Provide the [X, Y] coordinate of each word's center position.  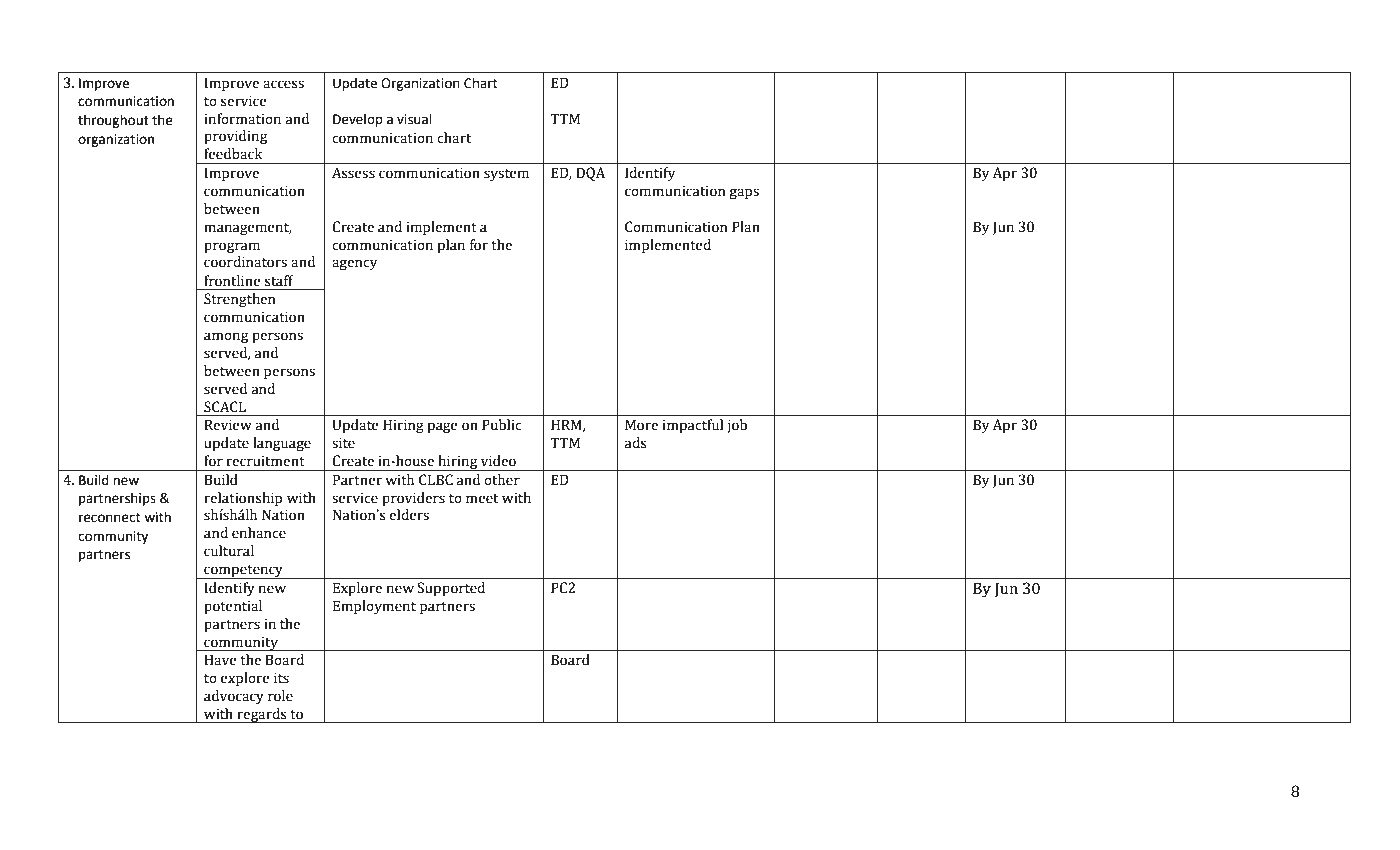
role [280, 696]
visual [414, 119]
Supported [451, 589]
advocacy [234, 697]
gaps [744, 193]
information [242, 119]
